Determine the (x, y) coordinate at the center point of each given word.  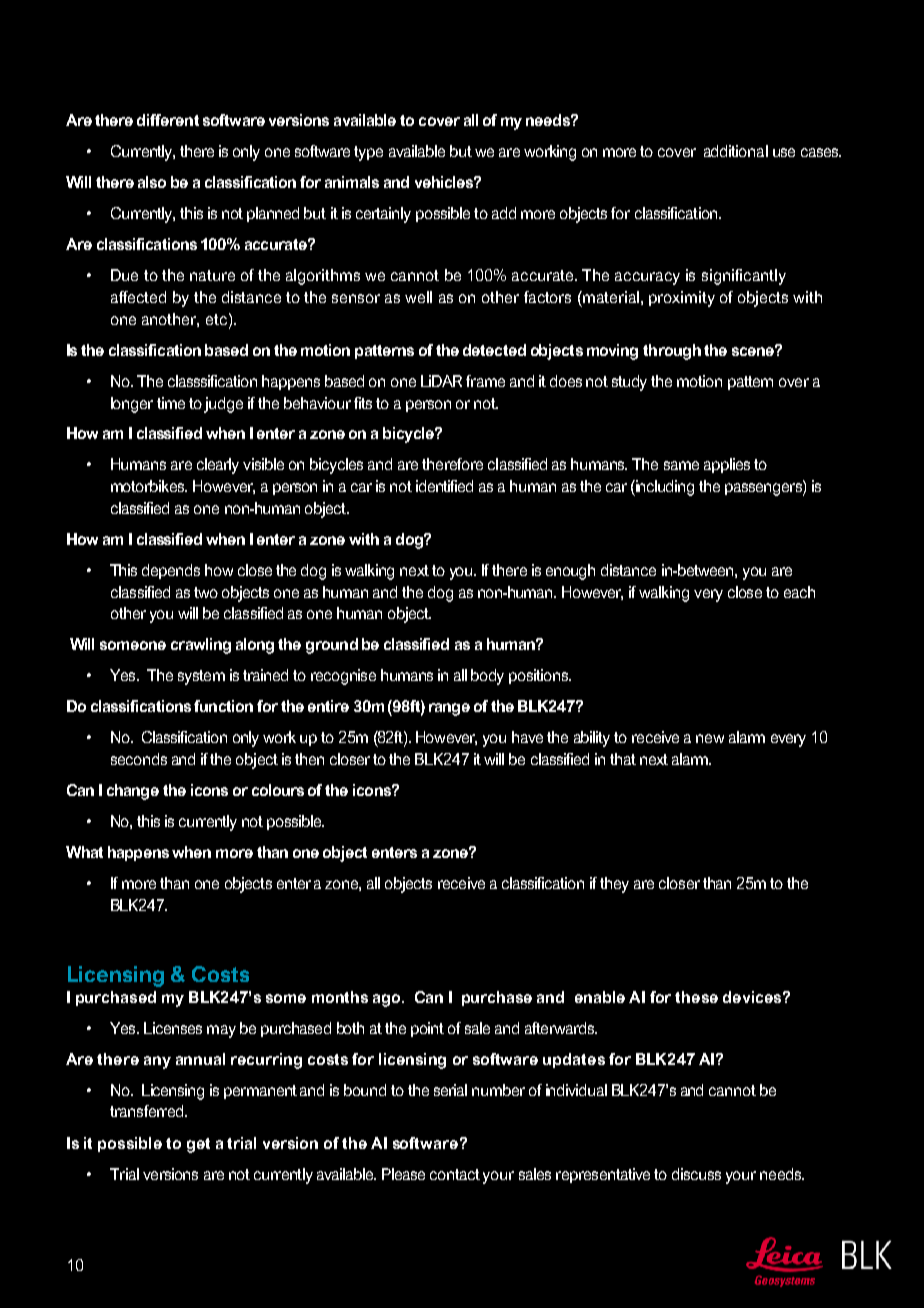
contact (455, 1174)
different (168, 120)
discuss (696, 1174)
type (368, 153)
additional (736, 151)
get (198, 1145)
